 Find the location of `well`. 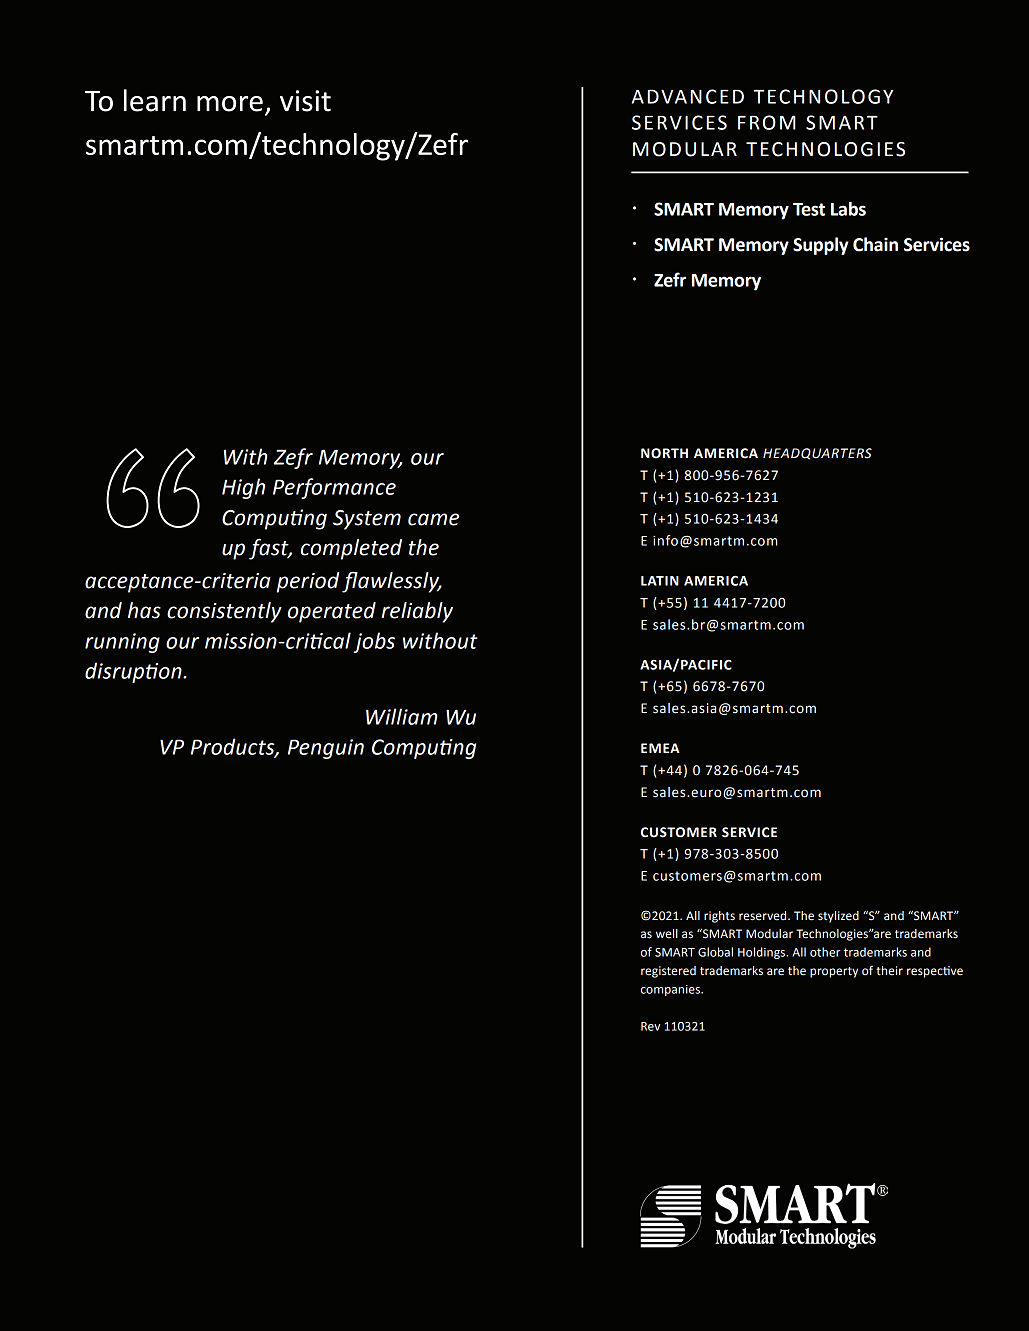

well is located at coordinates (667, 934).
